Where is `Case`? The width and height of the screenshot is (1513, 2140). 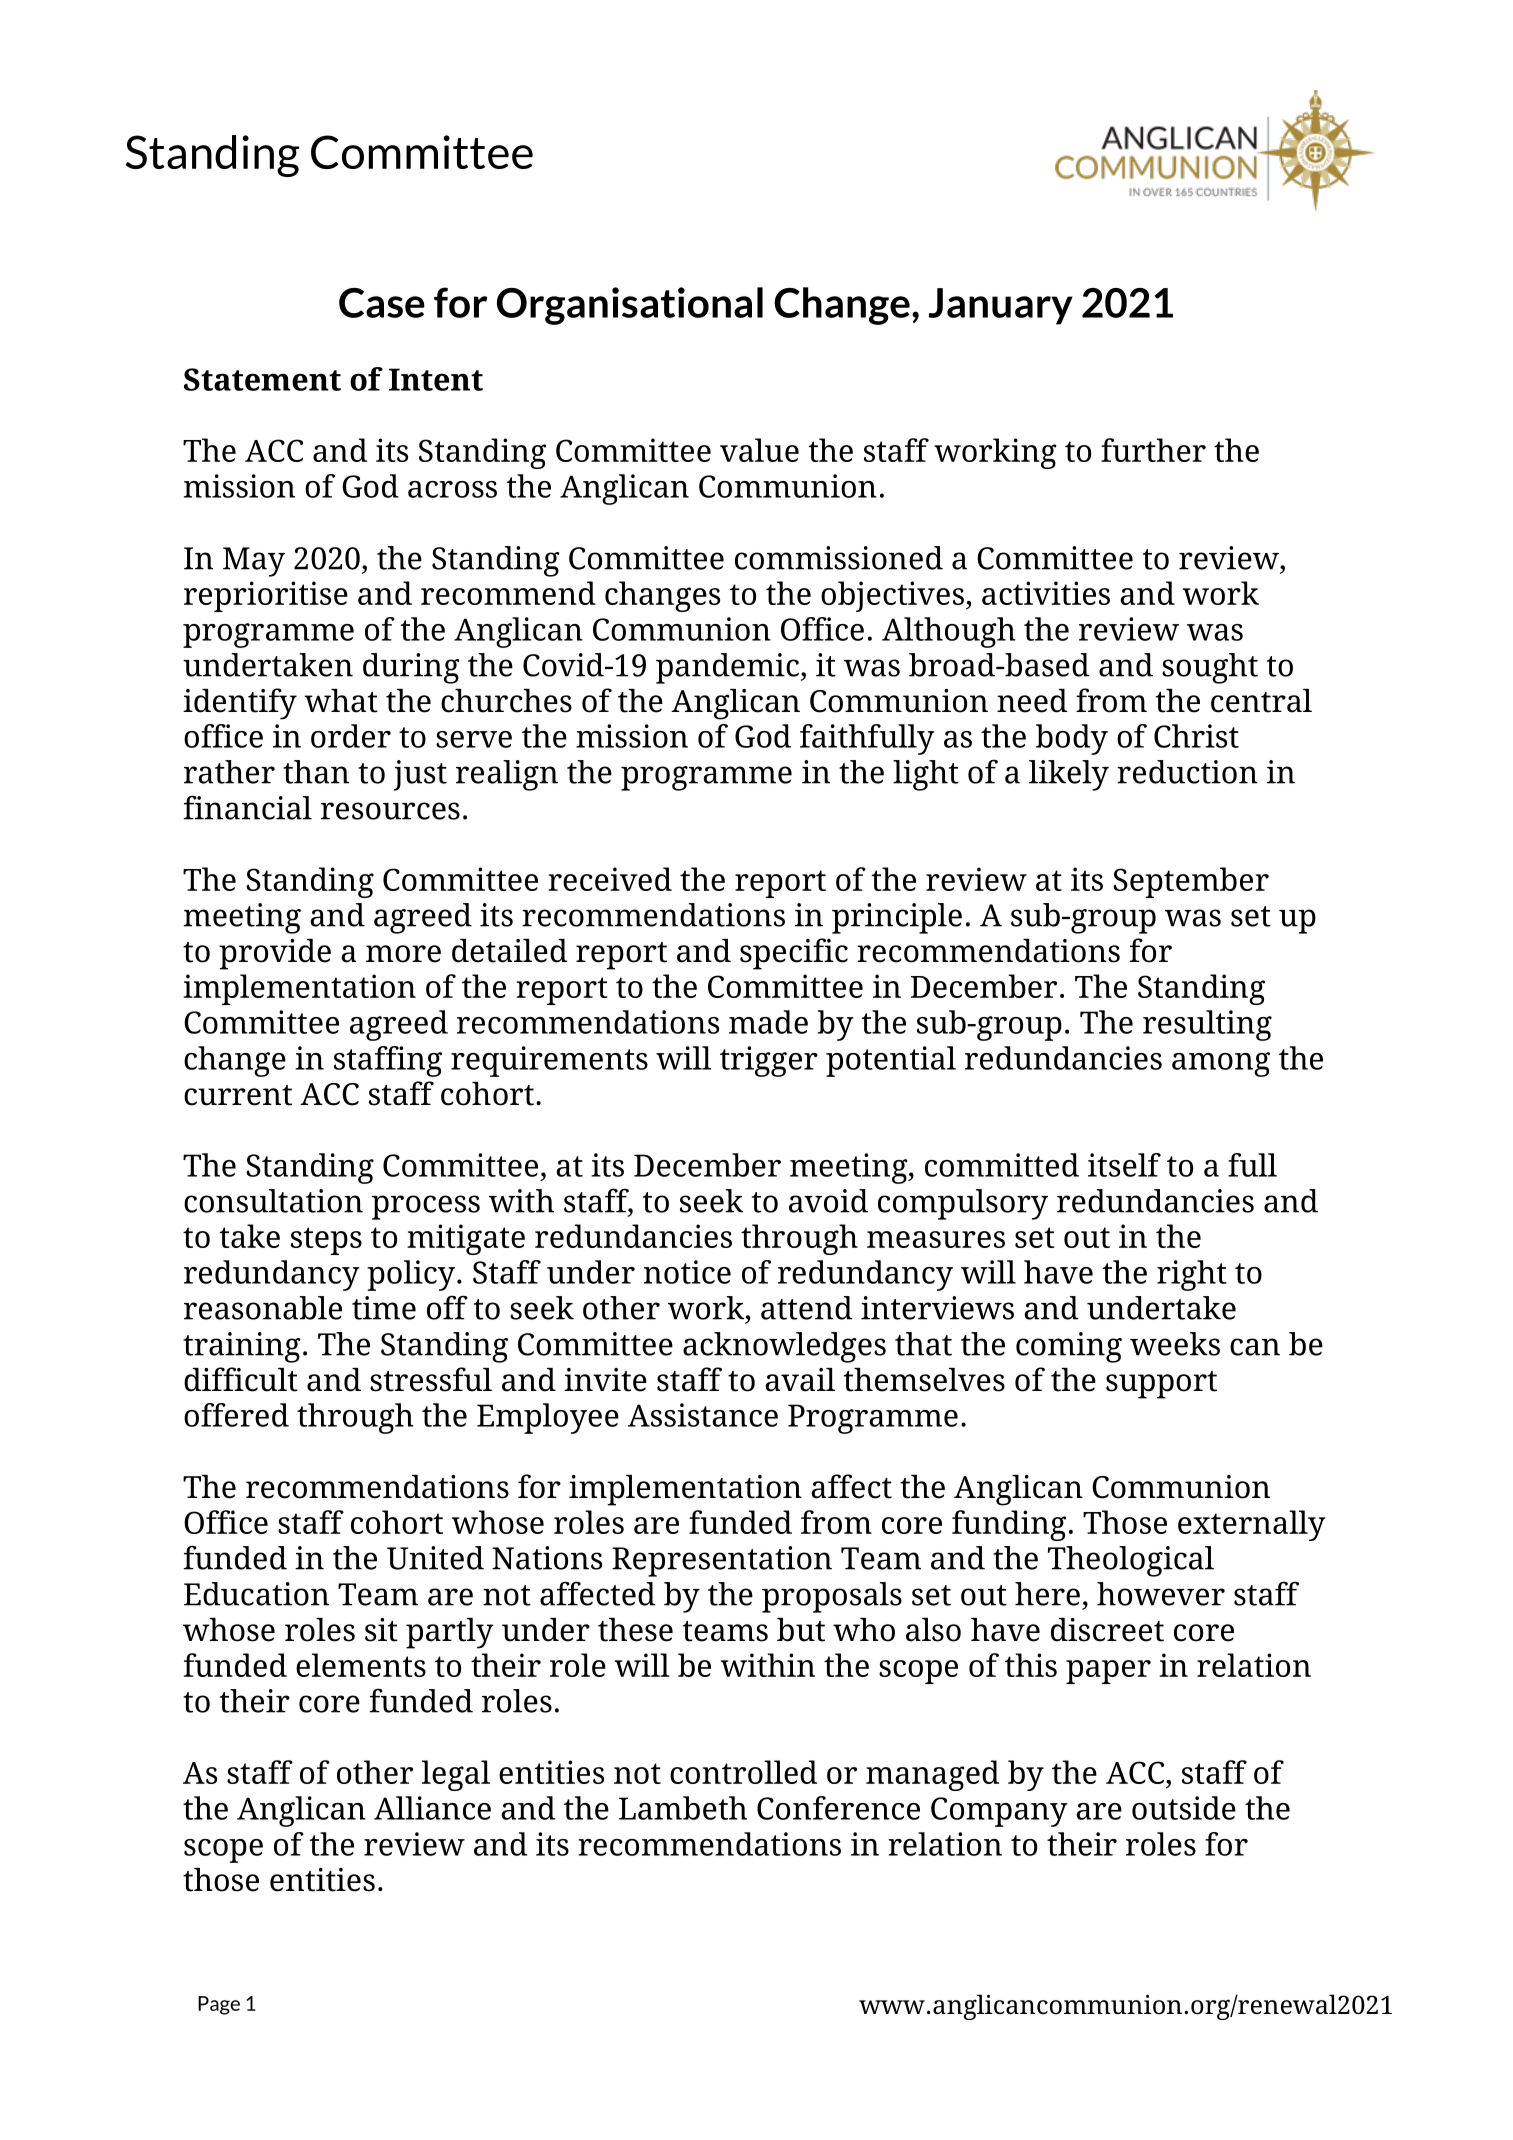 Case is located at coordinates (382, 303).
